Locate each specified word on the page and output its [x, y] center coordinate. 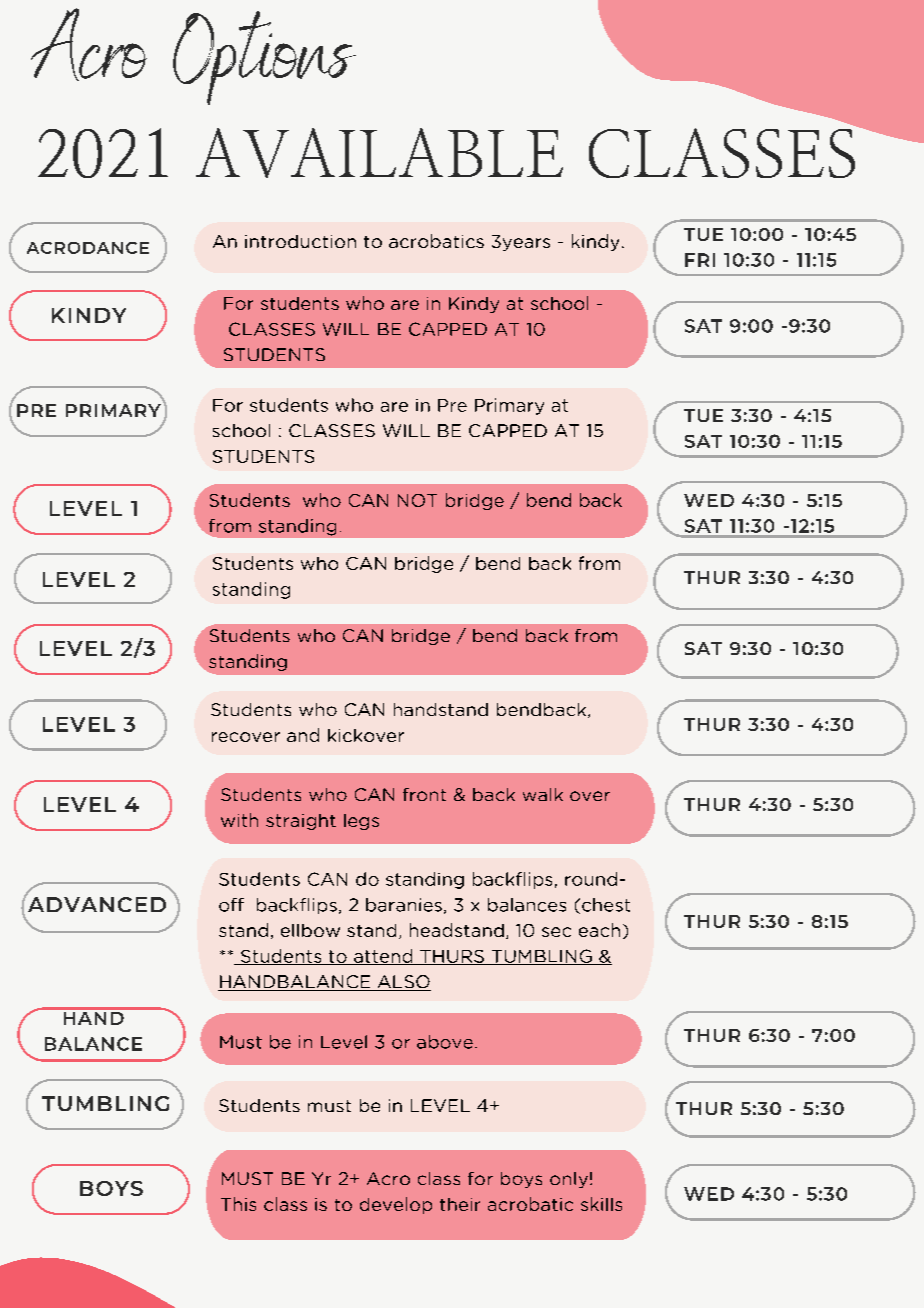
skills [601, 1204]
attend [383, 957]
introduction [300, 241]
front [424, 794]
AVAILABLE [379, 153]
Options [264, 58]
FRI [700, 260]
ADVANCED [96, 903]
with [239, 820]
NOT [417, 500]
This [238, 1204]
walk [543, 794]
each [599, 930]
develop [396, 1205]
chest [606, 905]
